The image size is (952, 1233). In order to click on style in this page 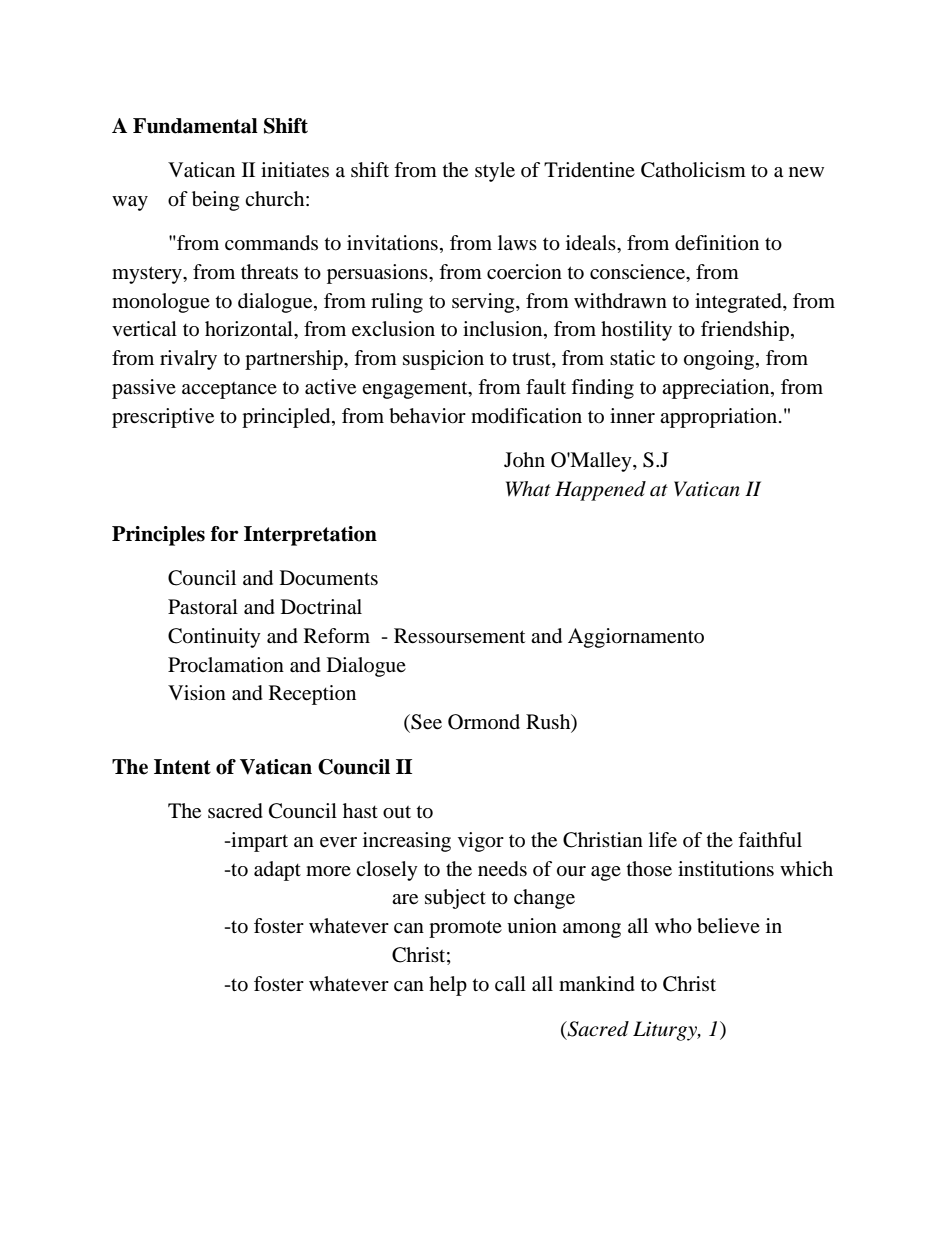, I will do `click(495, 172)`.
